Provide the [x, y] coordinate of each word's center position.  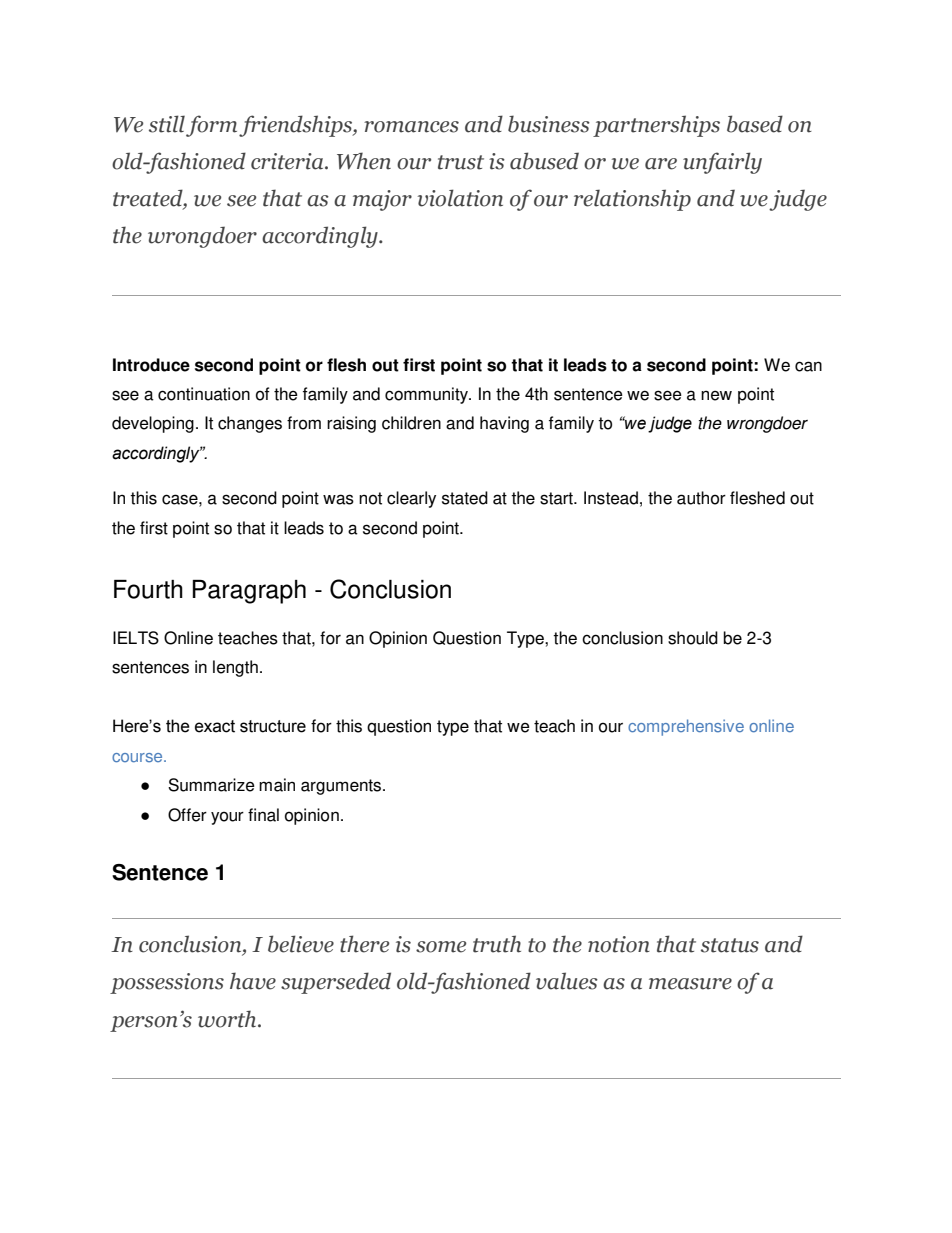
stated [465, 498]
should [693, 638]
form [213, 126]
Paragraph [249, 592]
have [253, 981]
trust [461, 162]
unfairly [722, 163]
